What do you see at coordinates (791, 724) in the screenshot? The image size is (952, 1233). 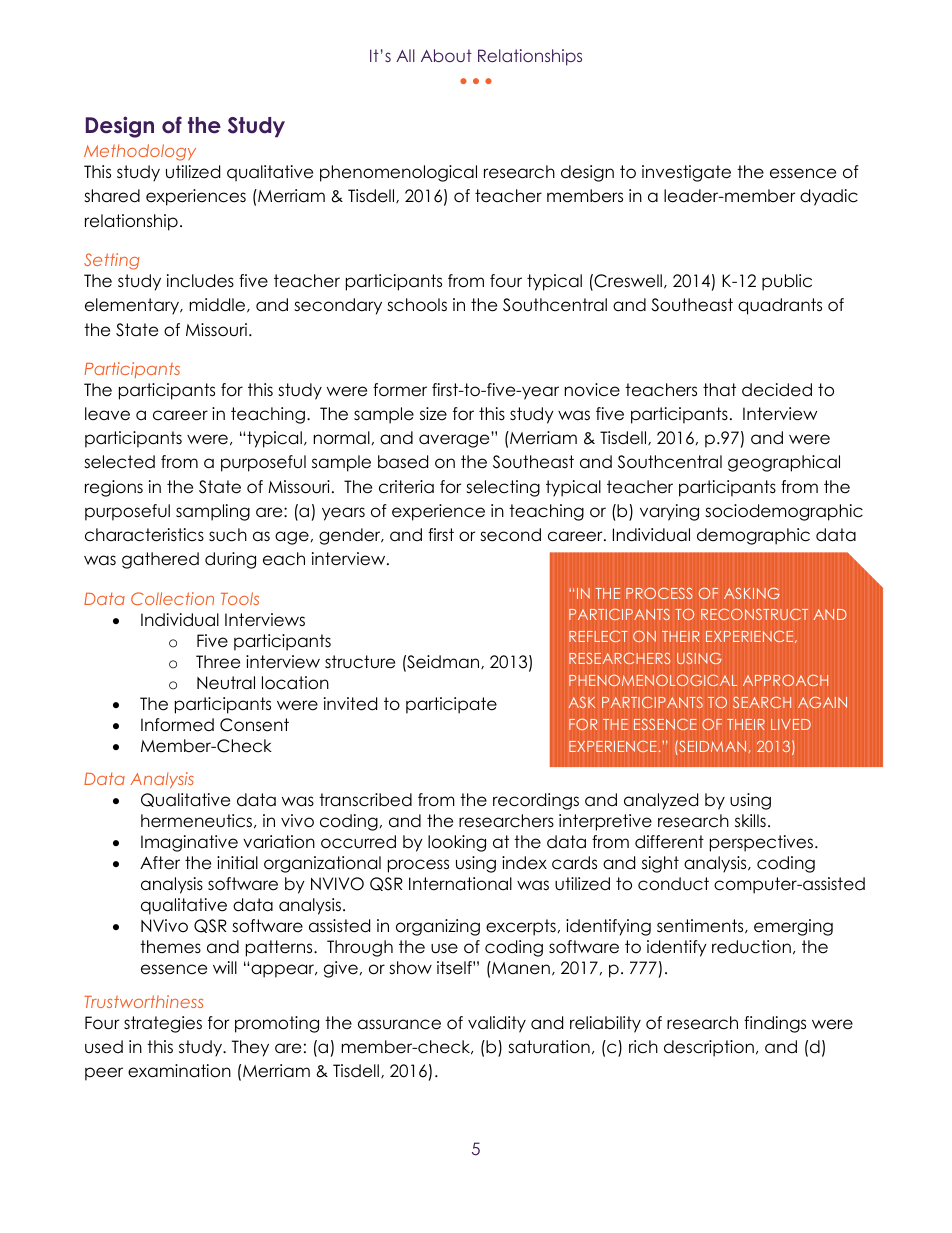 I see `LIVED` at bounding box center [791, 724].
